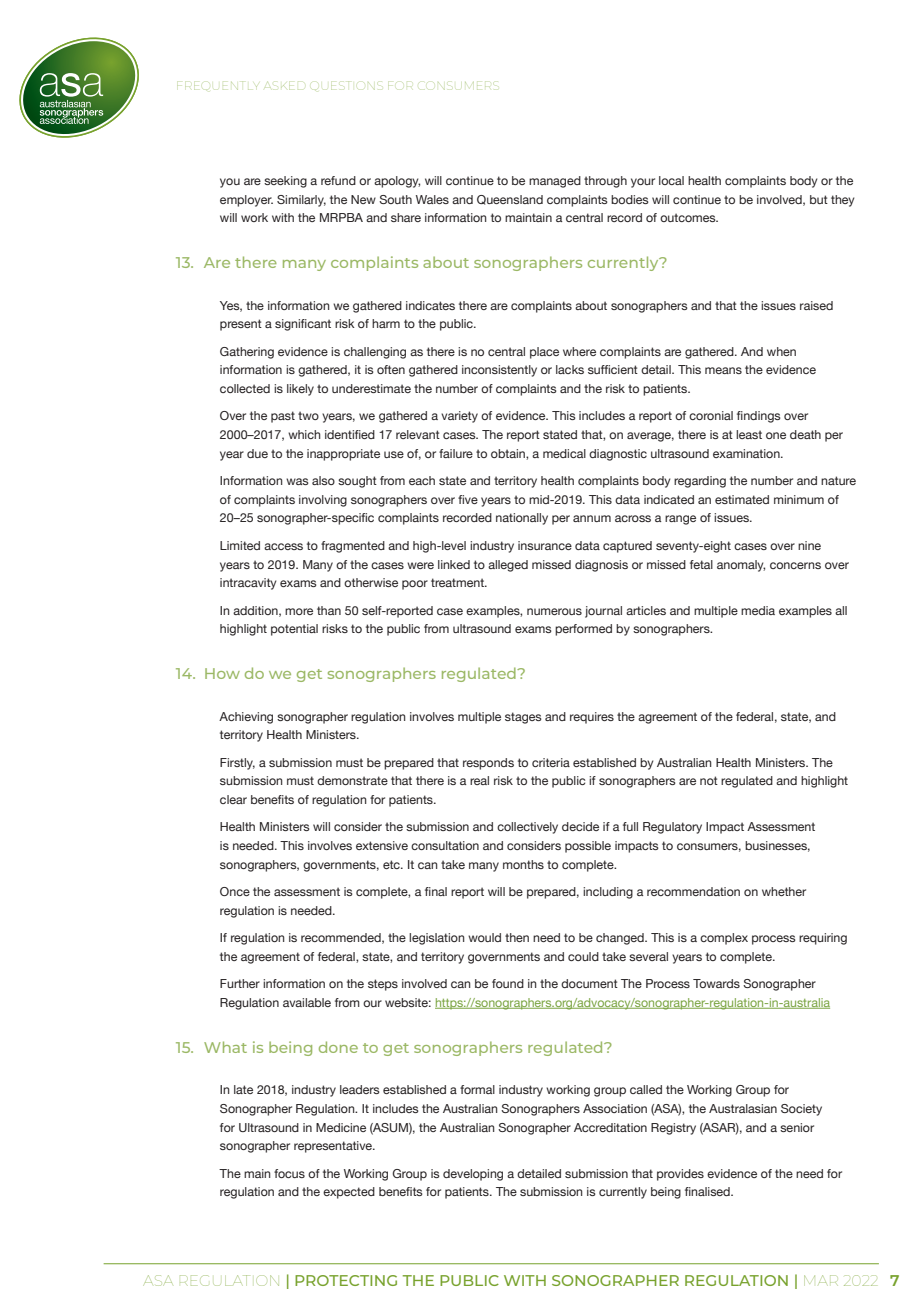  I want to click on PROTECTING, so click(346, 1280).
